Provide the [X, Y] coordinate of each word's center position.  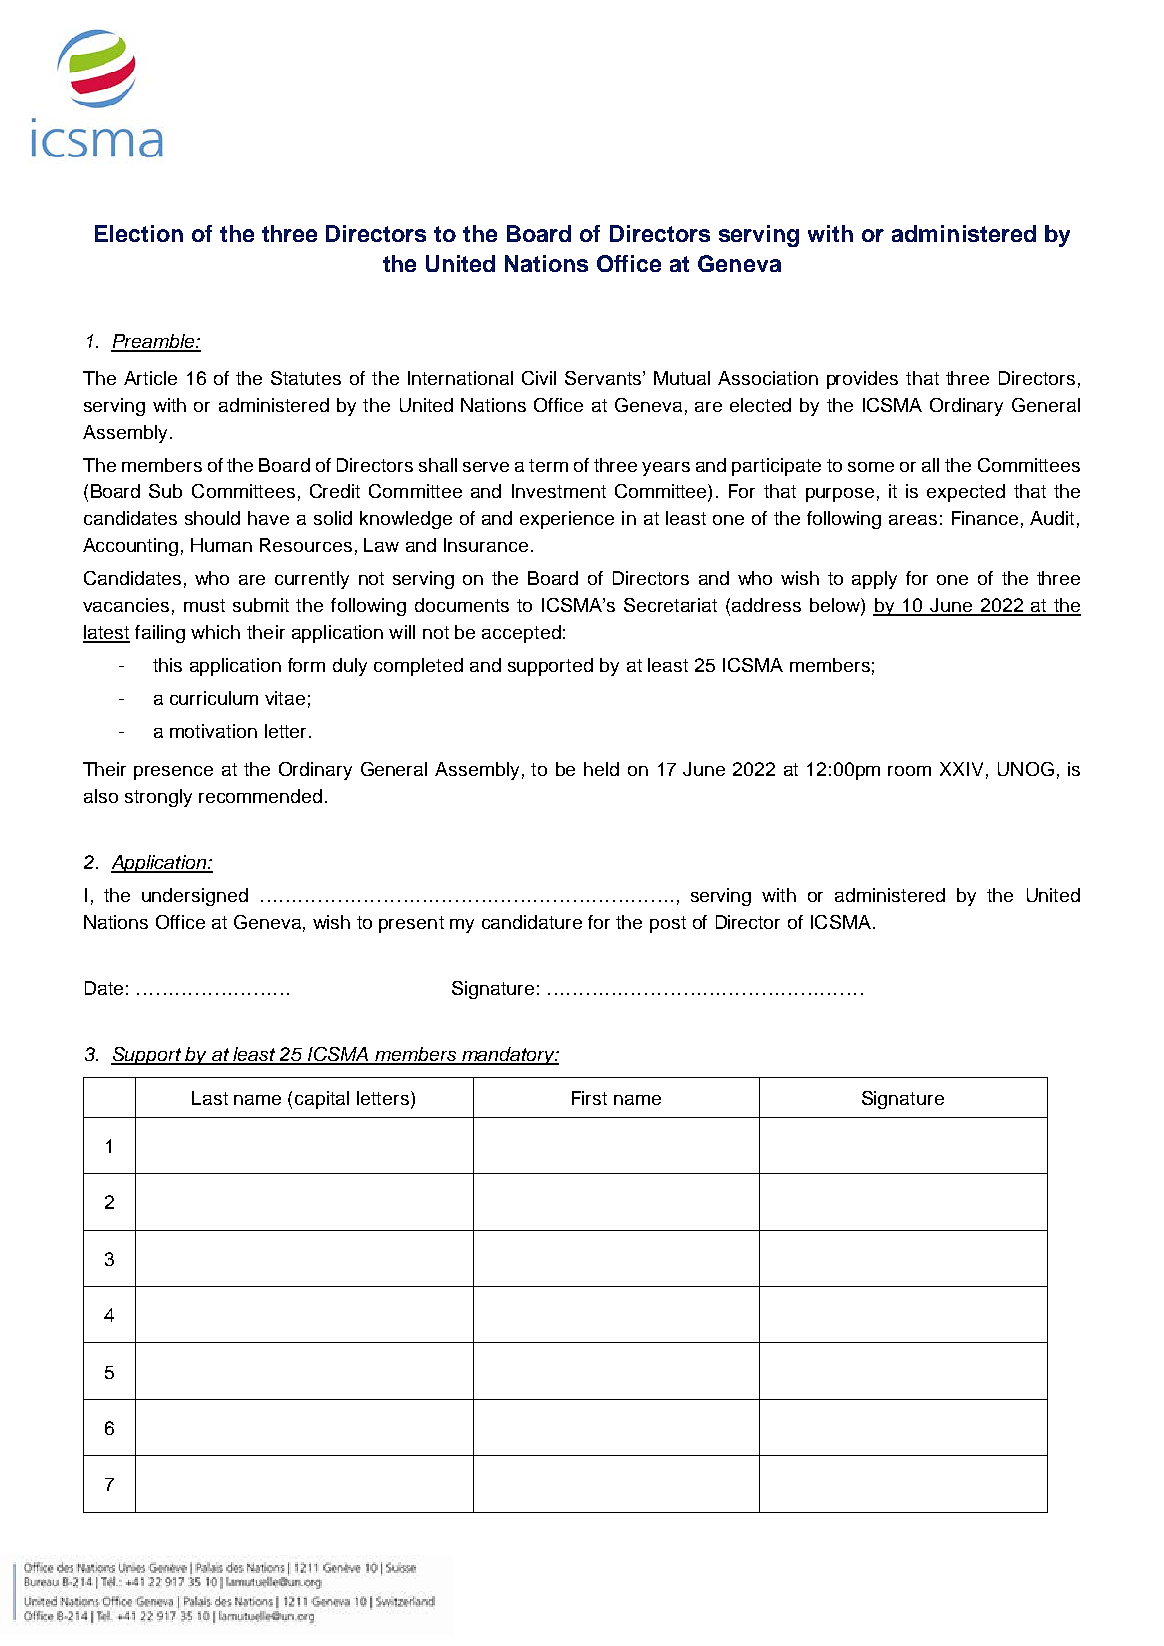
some [871, 467]
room [909, 771]
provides [862, 380]
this [167, 665]
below [836, 606]
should [212, 518]
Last [210, 1098]
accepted [521, 634]
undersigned [195, 897]
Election [139, 233]
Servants [604, 378]
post [668, 924]
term [548, 465]
